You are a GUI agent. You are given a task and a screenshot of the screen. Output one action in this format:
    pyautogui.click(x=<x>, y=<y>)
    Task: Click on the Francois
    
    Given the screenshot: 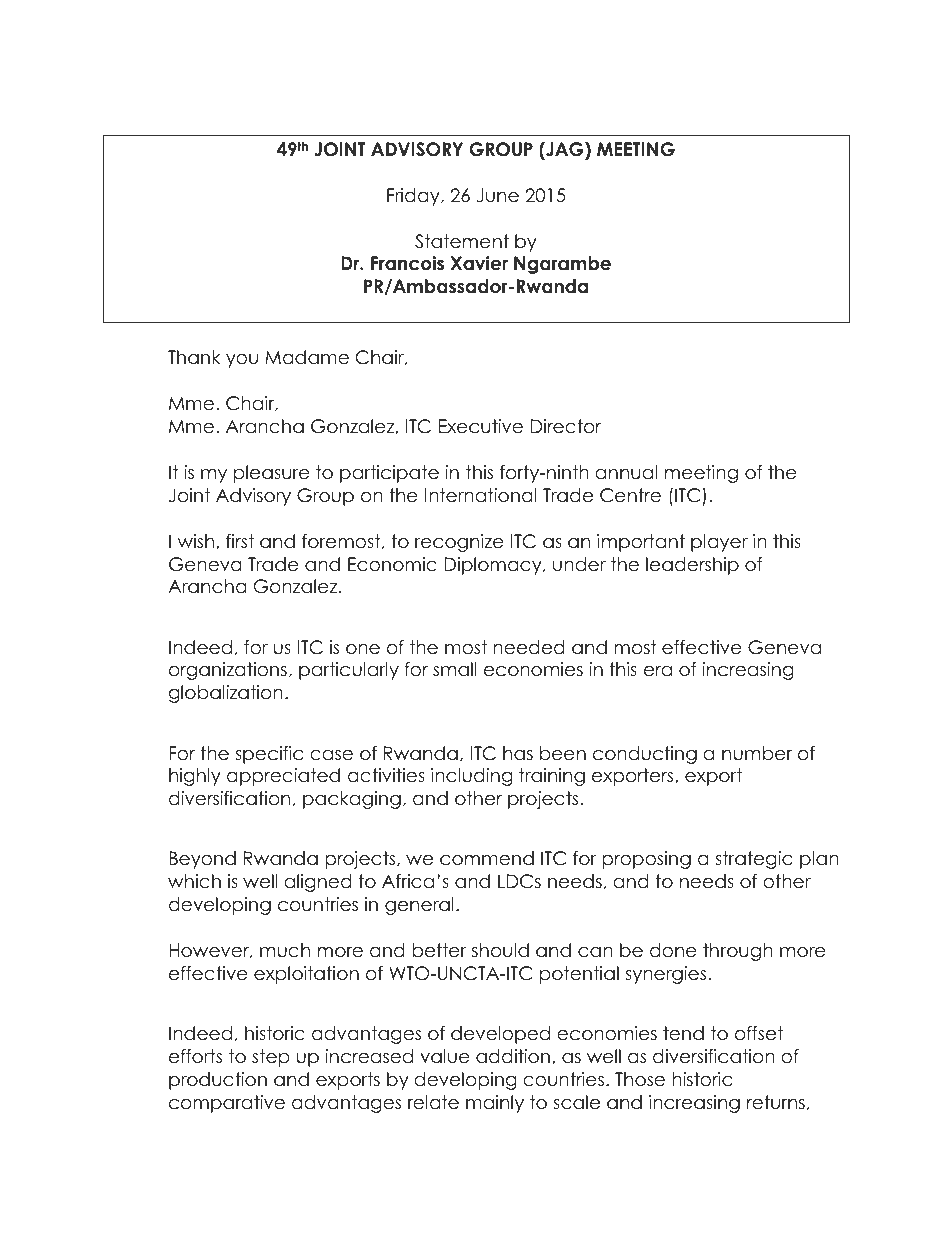 What is the action you would take?
    pyautogui.click(x=407, y=263)
